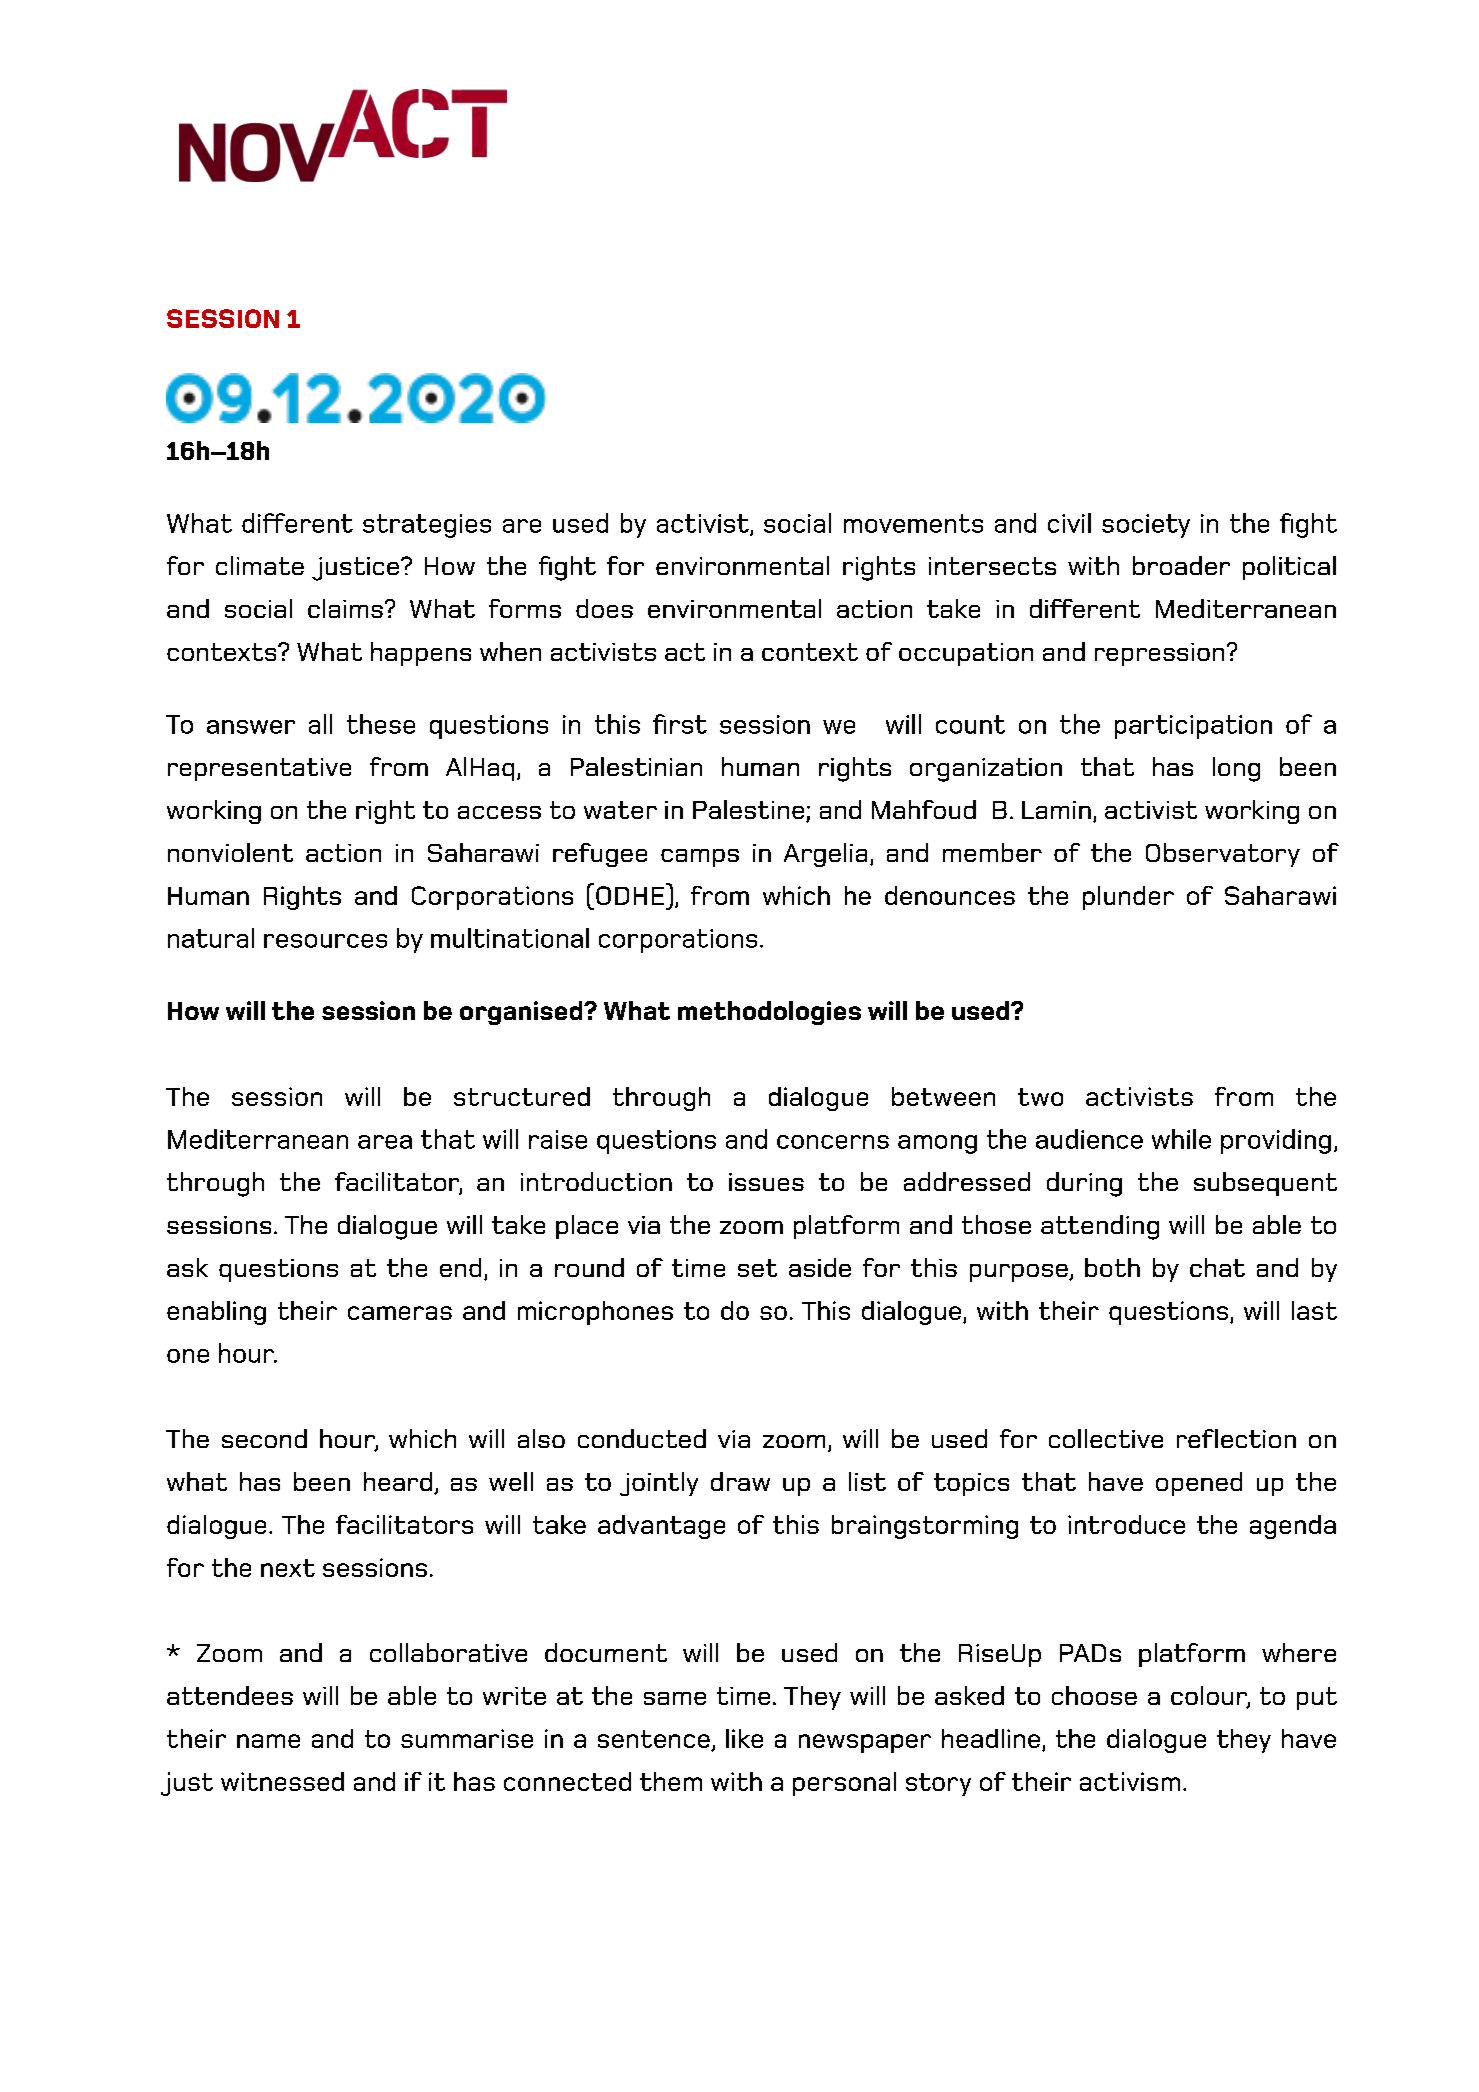 The width and height of the document is (1479, 2092). Describe the element at coordinates (268, 1741) in the document. I see `name` at that location.
